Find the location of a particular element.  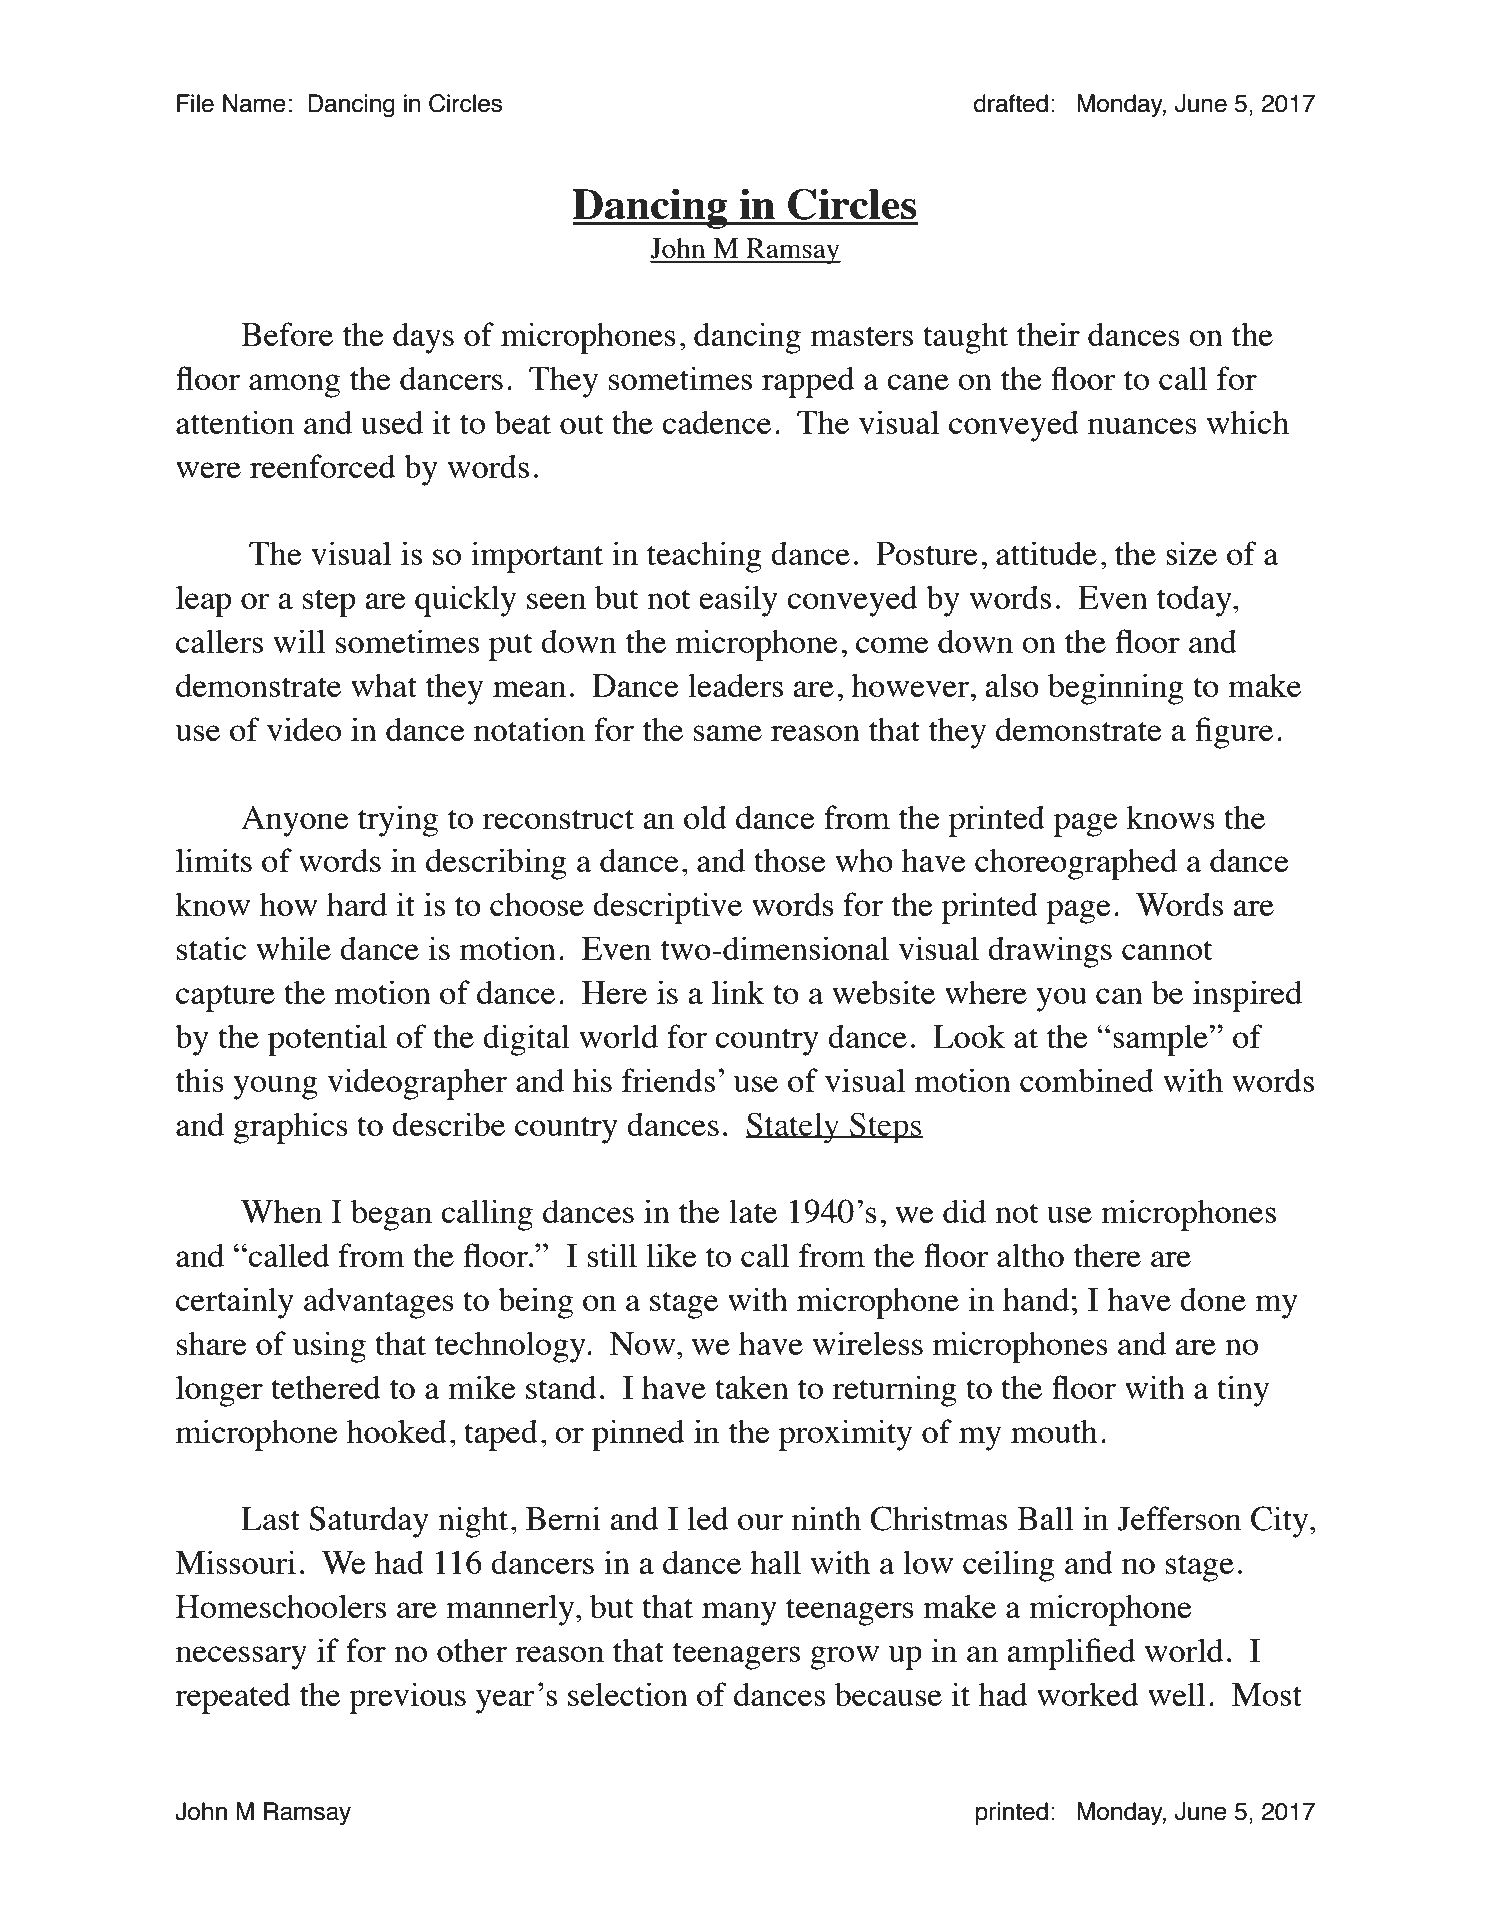

Homeschoolers is located at coordinates (281, 1606).
